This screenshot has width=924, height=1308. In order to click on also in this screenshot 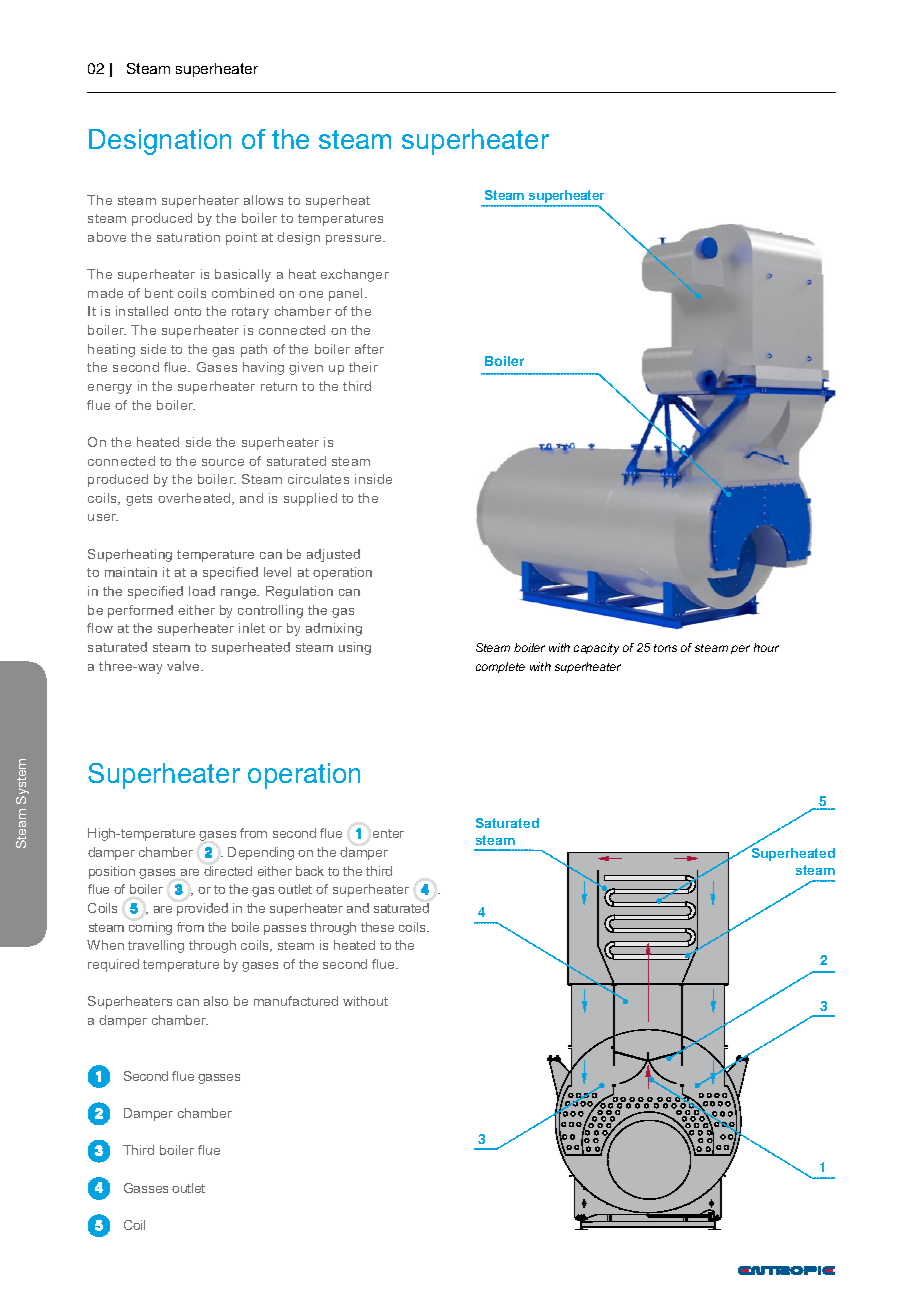, I will do `click(216, 1001)`.
